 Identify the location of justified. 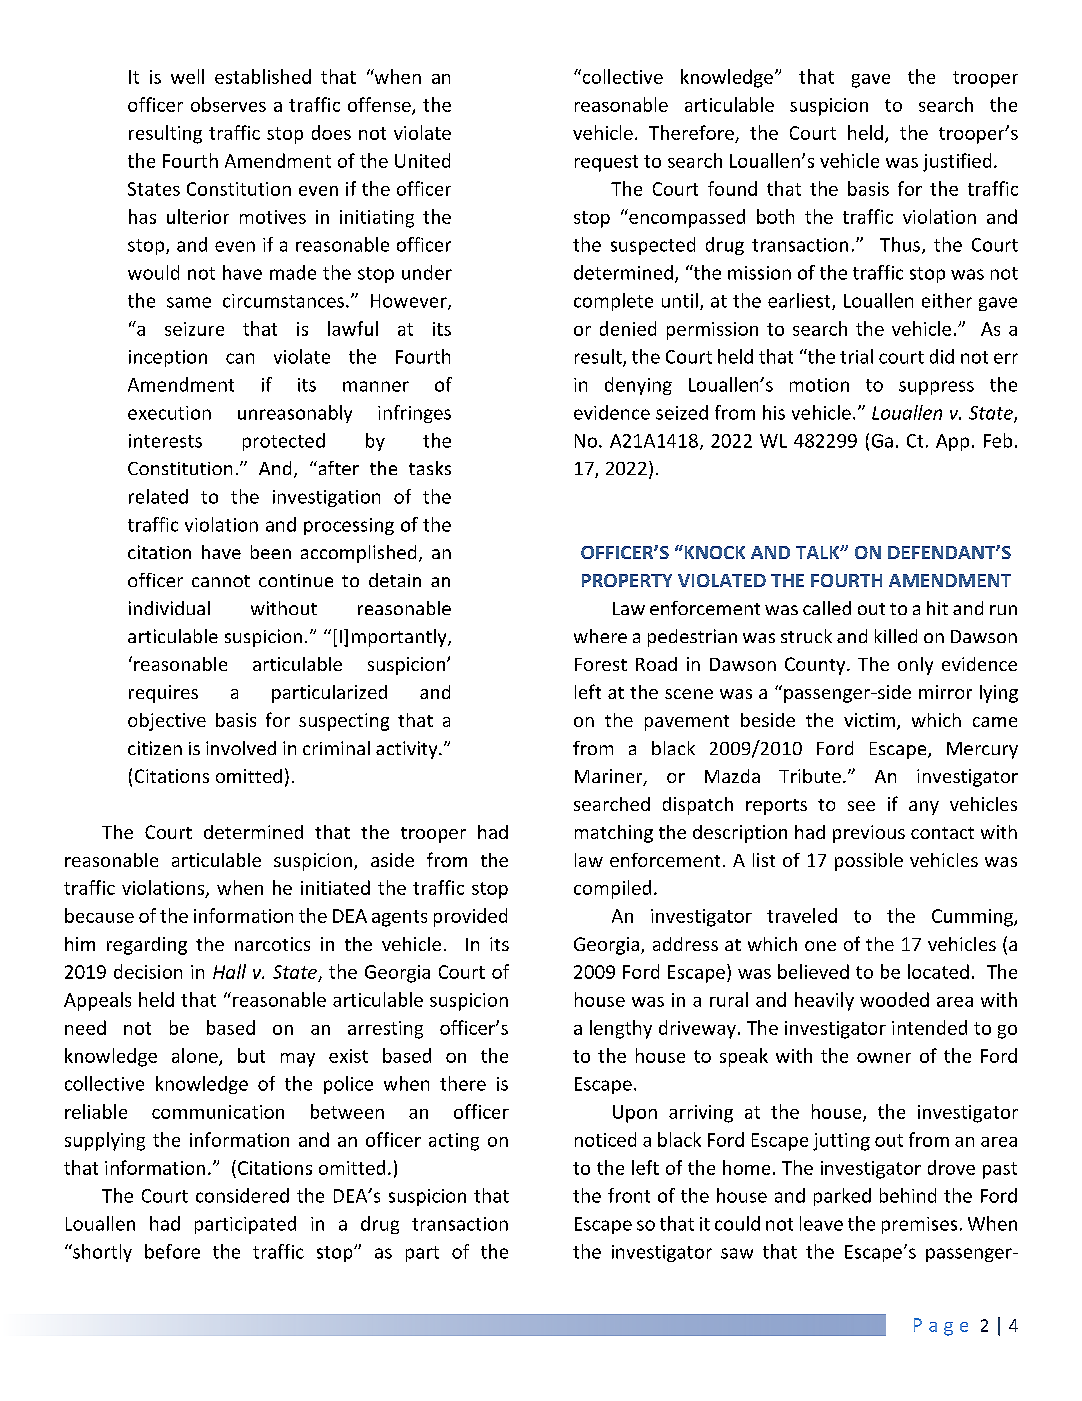
(957, 162).
